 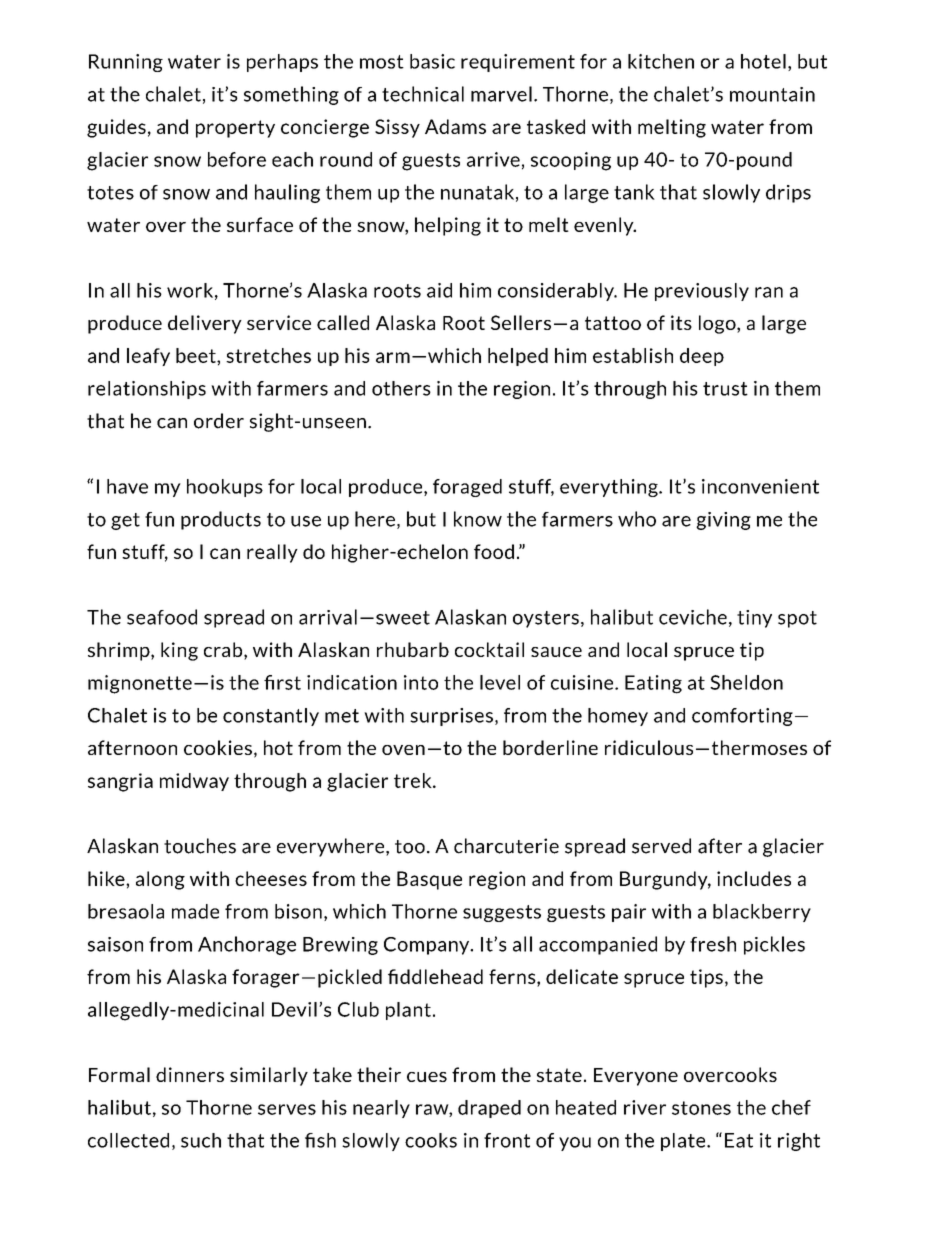 What do you see at coordinates (201, 1140) in the document?
I see `such` at bounding box center [201, 1140].
